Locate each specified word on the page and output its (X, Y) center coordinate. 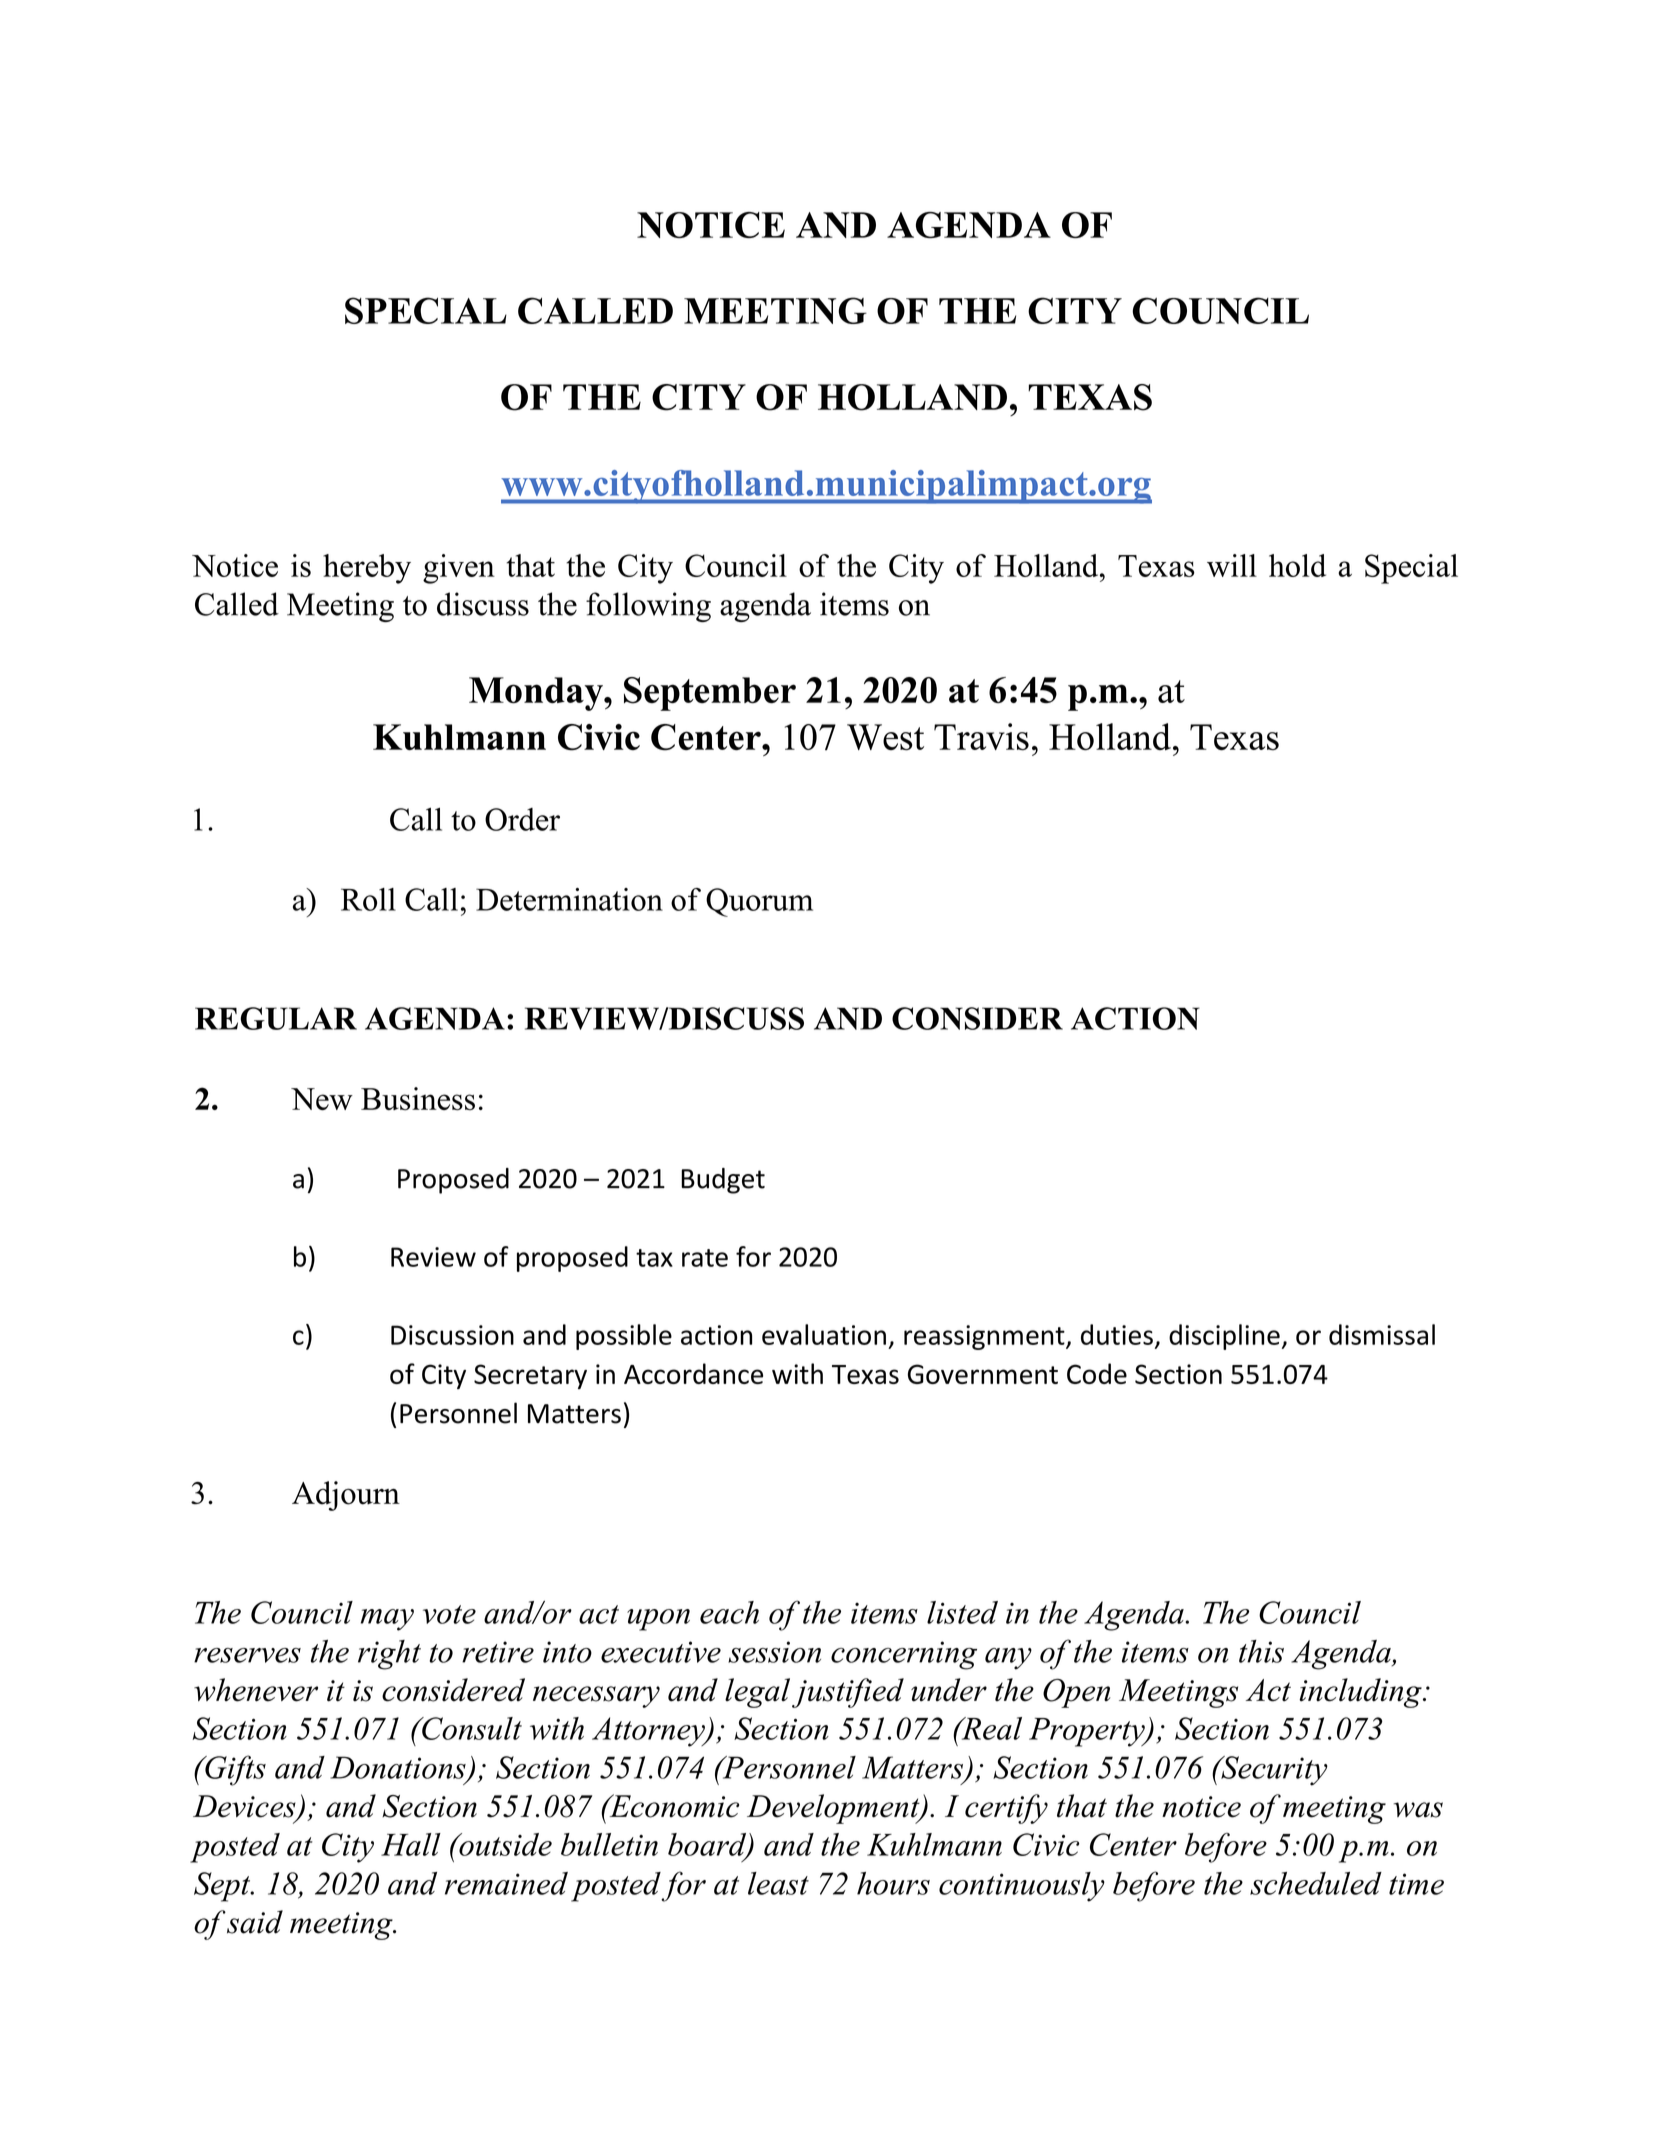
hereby (367, 569)
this (1261, 1651)
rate (705, 1258)
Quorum (759, 902)
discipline (1224, 1337)
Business (418, 1099)
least (778, 1883)
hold (1297, 565)
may (387, 1620)
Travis (981, 737)
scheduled (1316, 1883)
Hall (411, 1844)
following (648, 607)
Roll (368, 899)
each (729, 1612)
